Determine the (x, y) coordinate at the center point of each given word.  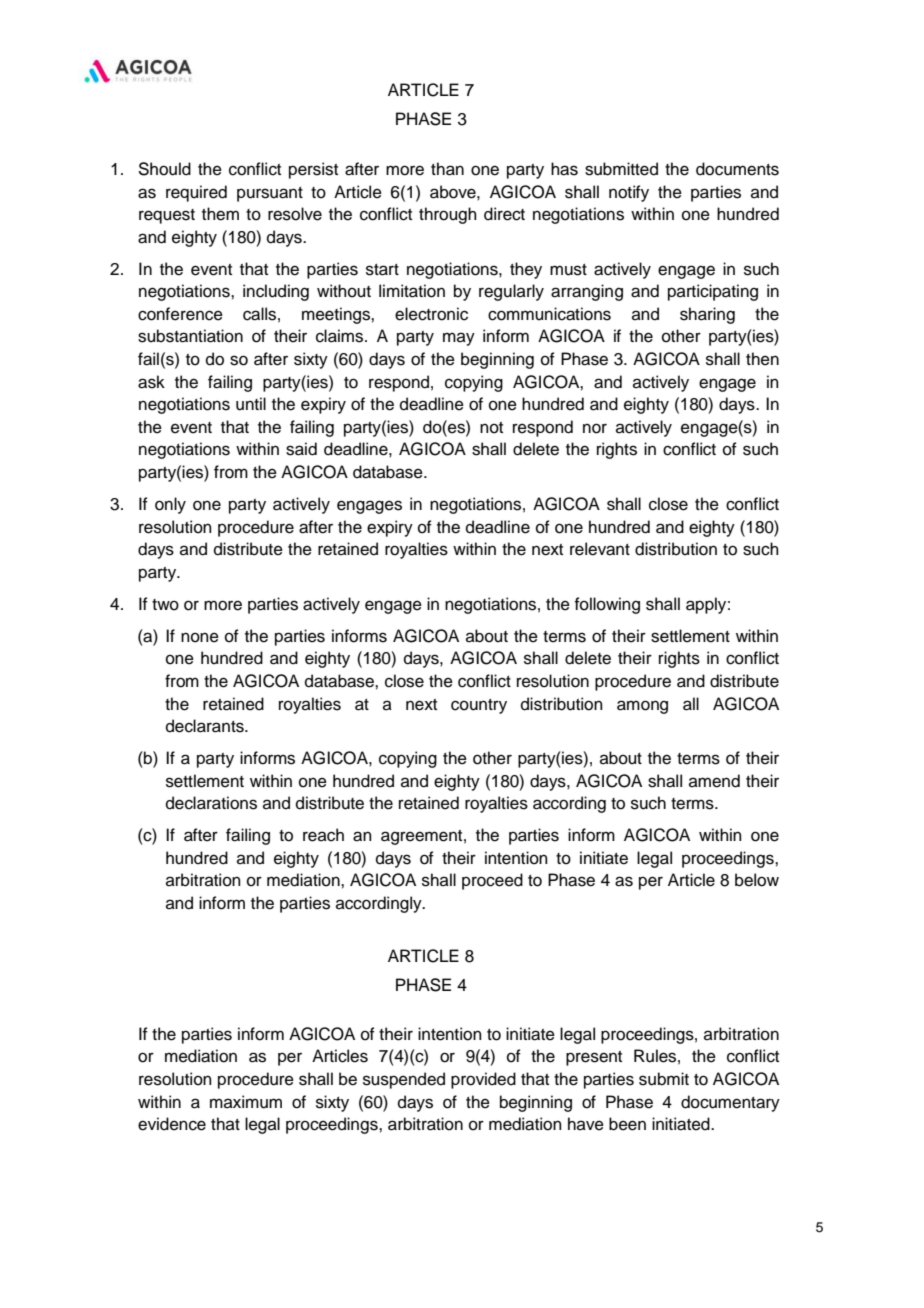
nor (595, 428)
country (479, 706)
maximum (246, 1102)
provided (483, 1080)
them (220, 214)
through (448, 215)
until (251, 404)
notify (629, 193)
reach (323, 835)
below (757, 880)
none (200, 637)
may (459, 339)
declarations (211, 803)
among (642, 707)
